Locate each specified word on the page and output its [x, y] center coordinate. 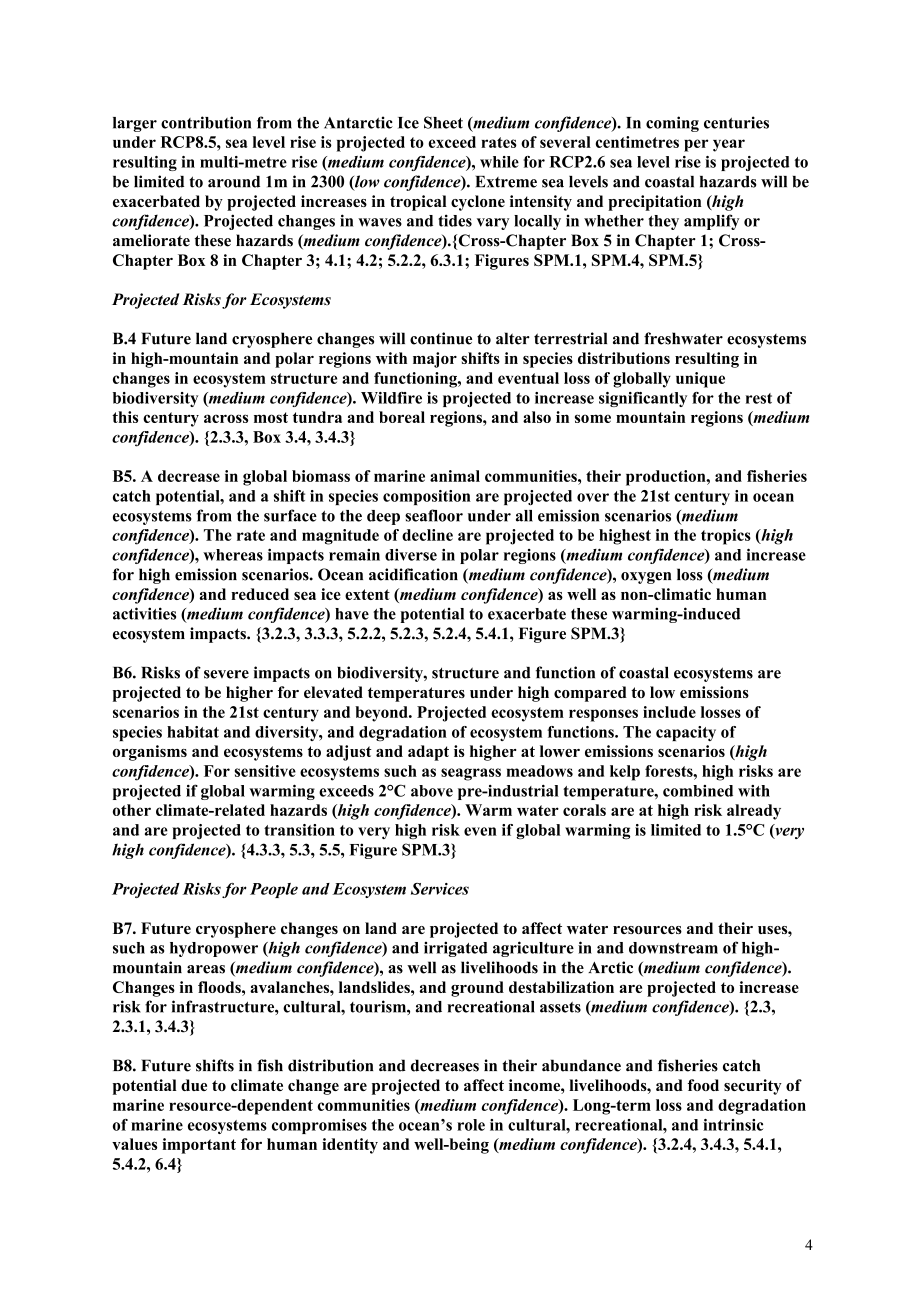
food [703, 1085]
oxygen [646, 578]
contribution [206, 122]
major [435, 360]
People [274, 890]
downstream [673, 948]
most [271, 417]
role [471, 1125]
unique [700, 380]
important [199, 1146]
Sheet [443, 122]
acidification [413, 574]
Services [440, 889]
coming [672, 124]
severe [226, 674]
